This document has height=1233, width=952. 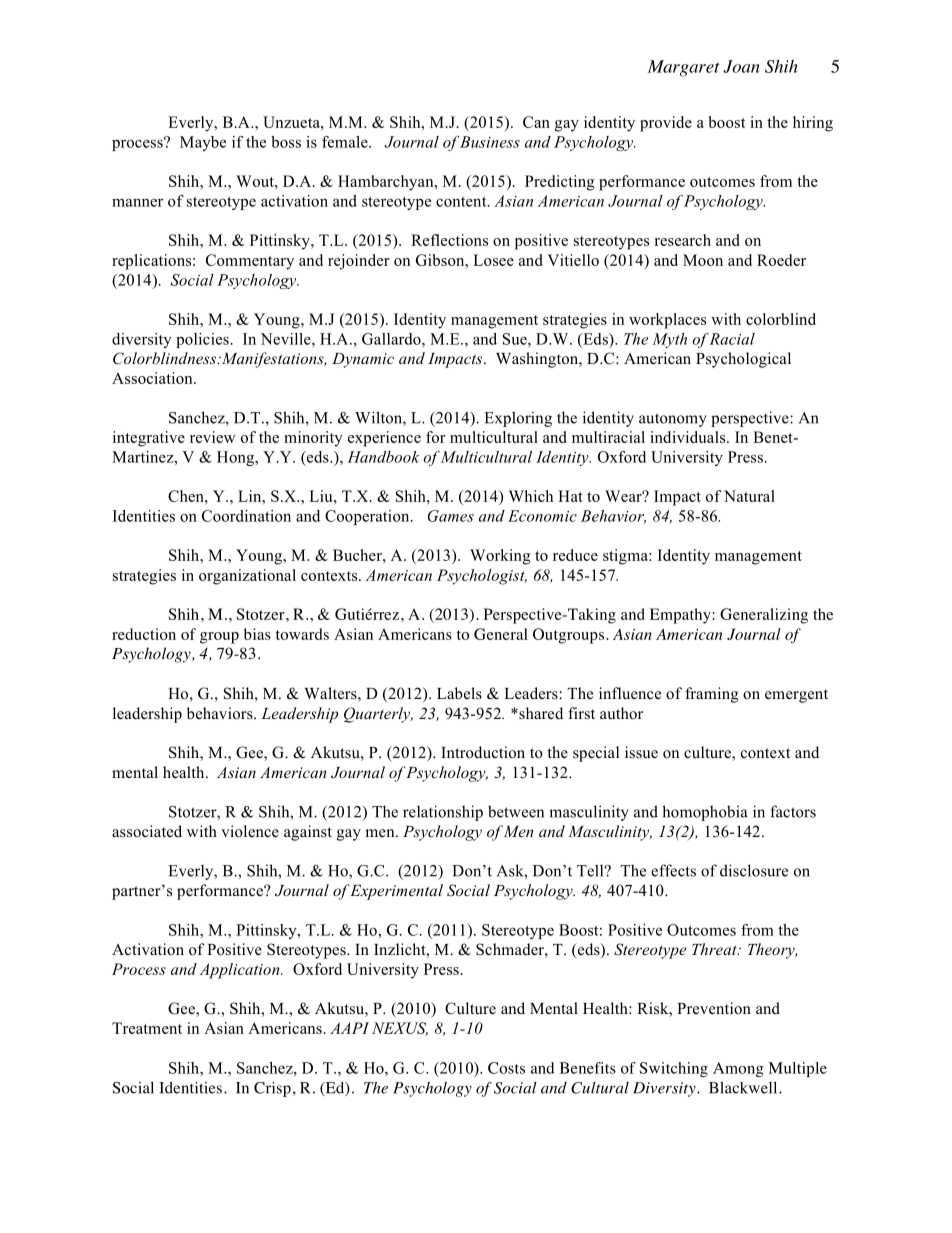 I want to click on Introduction, so click(x=483, y=752).
